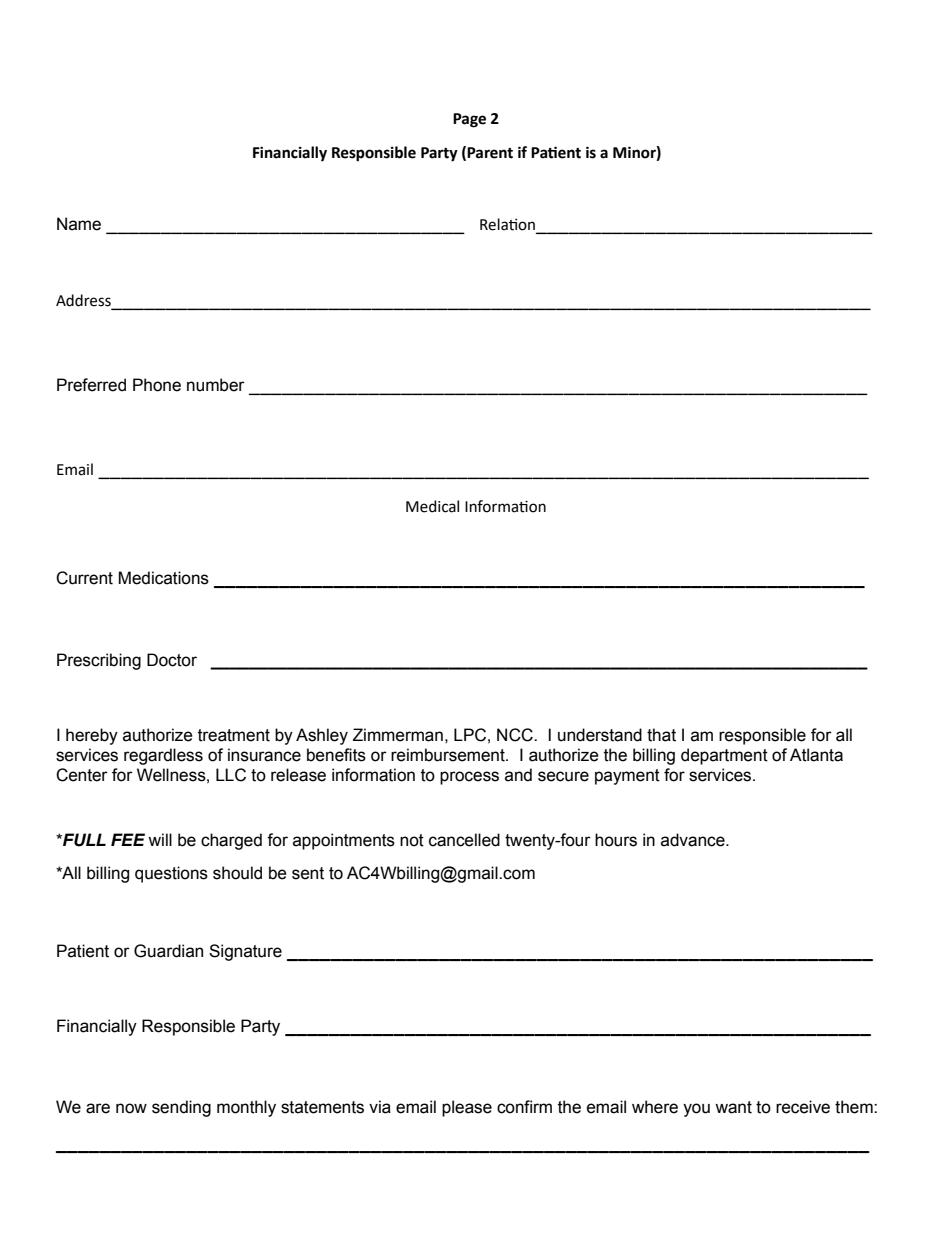 The image size is (952, 1233). Describe the element at coordinates (661, 735) in the image. I see `that` at that location.
